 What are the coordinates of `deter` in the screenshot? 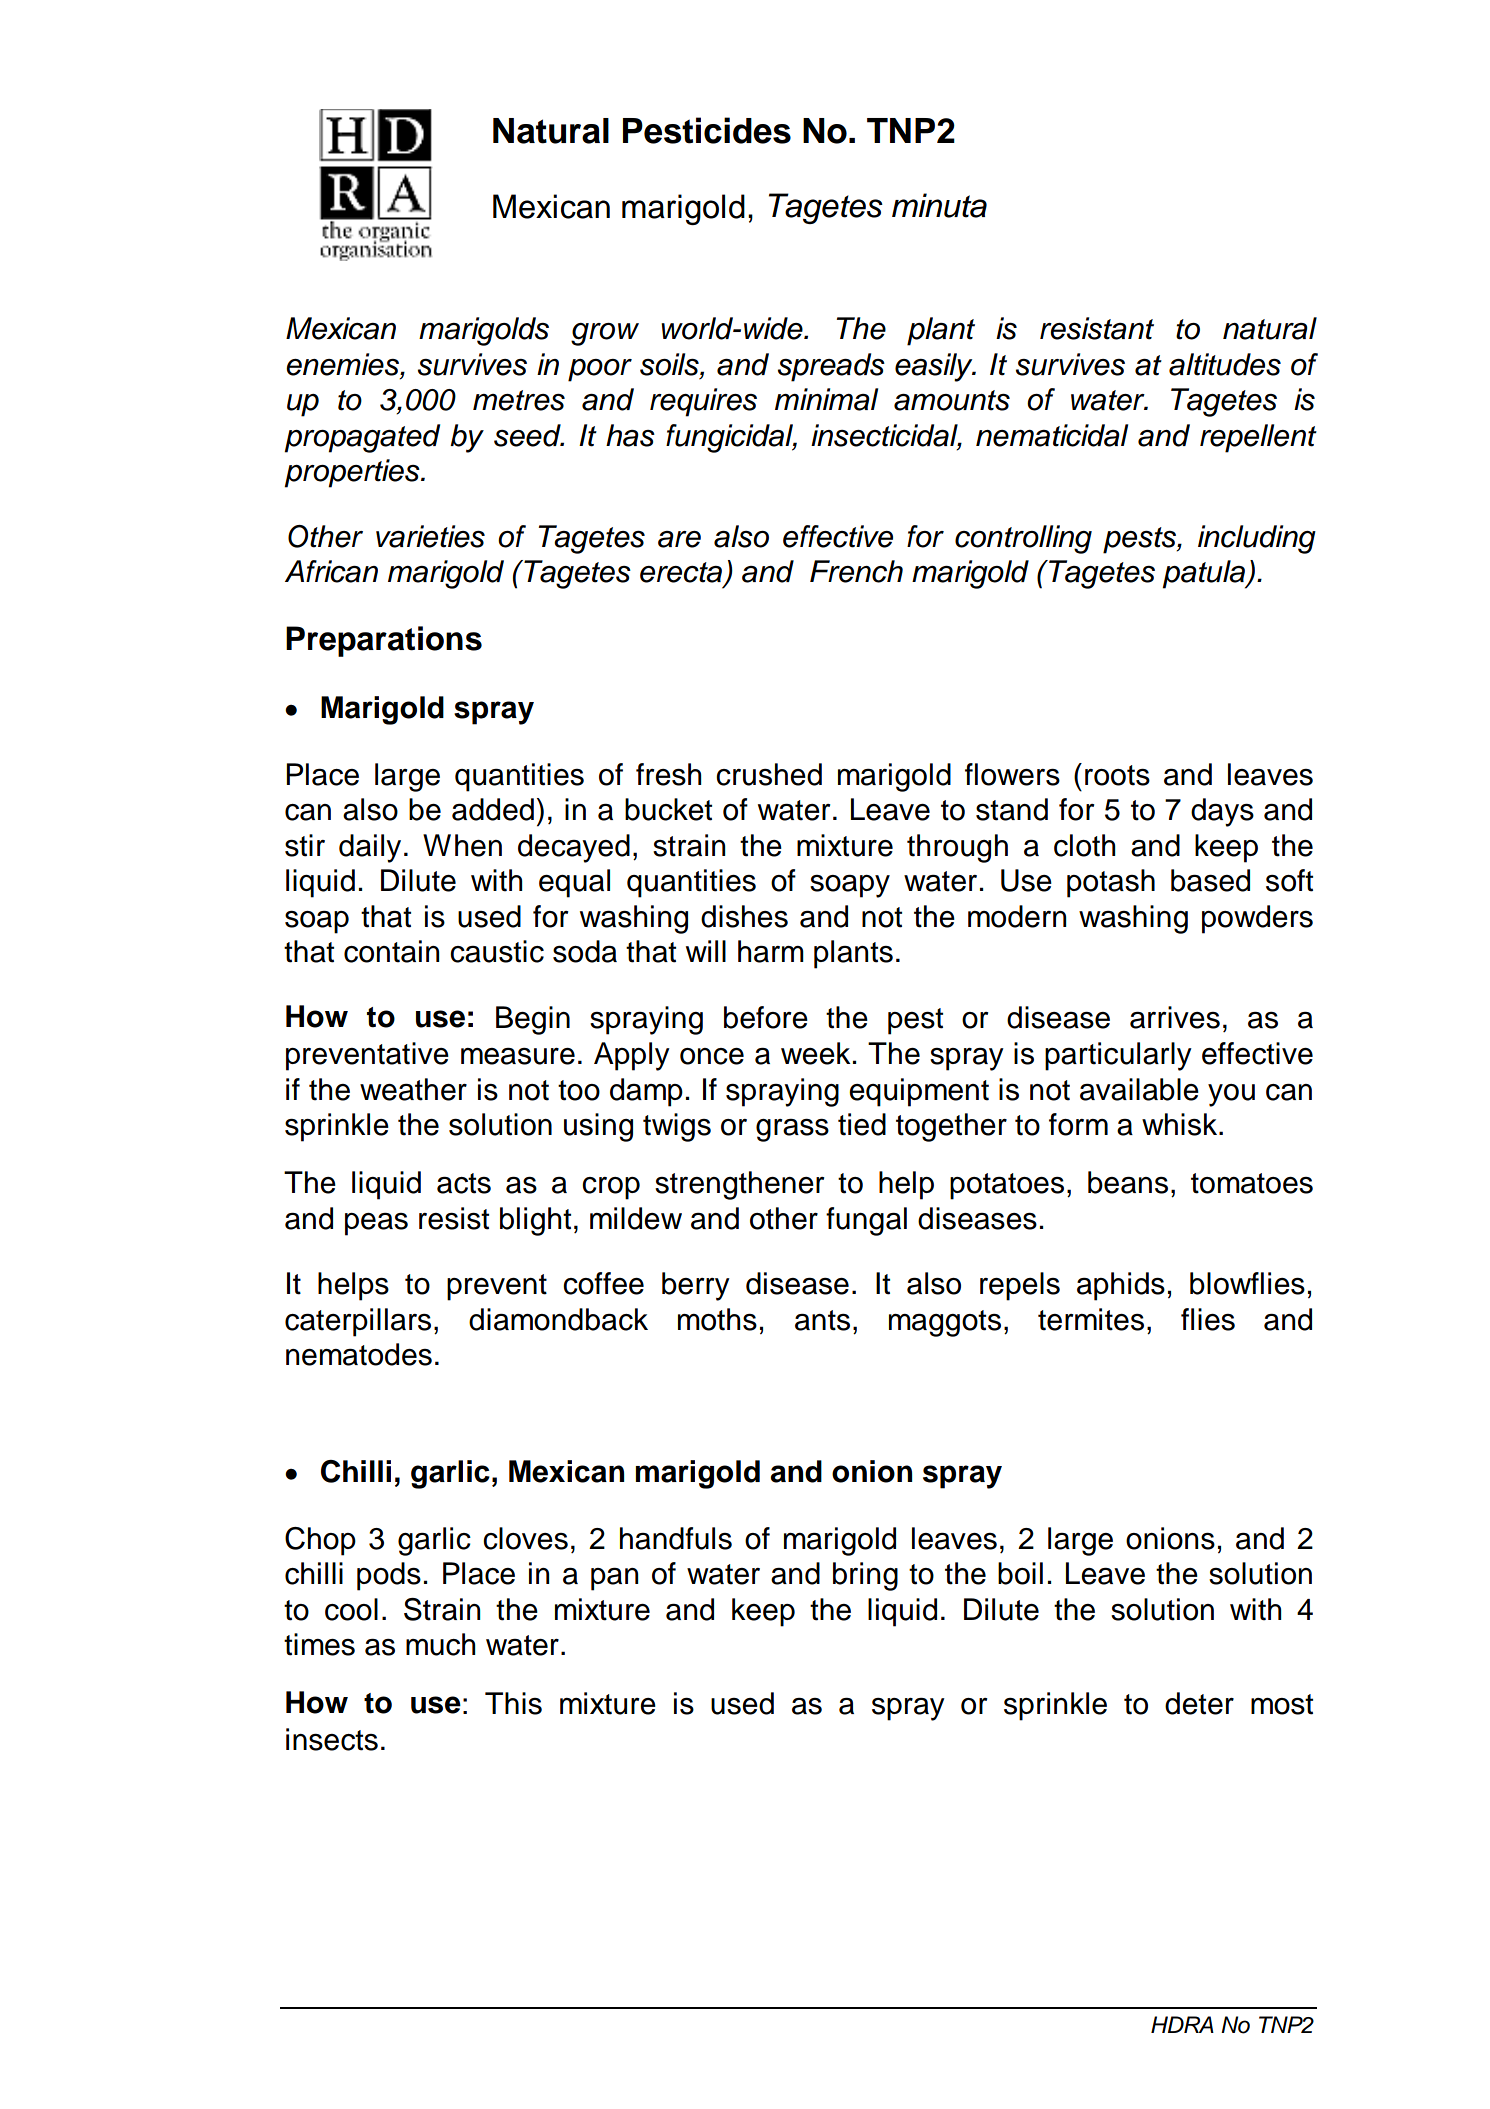 It's located at (1199, 1703).
